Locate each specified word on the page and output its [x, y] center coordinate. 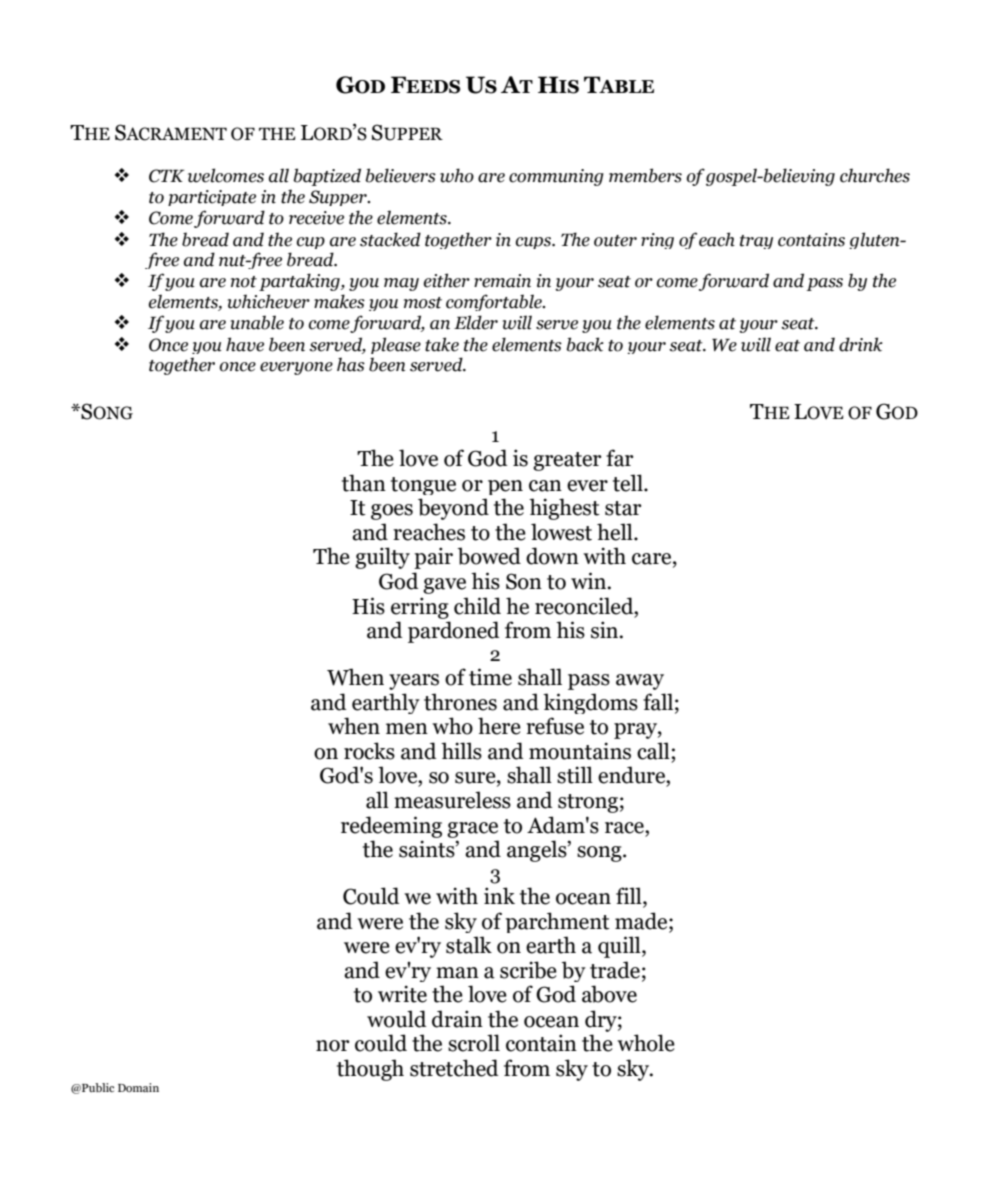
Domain [138, 1087]
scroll [474, 1043]
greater [567, 461]
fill [630, 897]
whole [646, 1043]
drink [861, 344]
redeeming [391, 827]
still [575, 775]
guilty [382, 558]
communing [556, 177]
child [477, 606]
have [245, 344]
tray [756, 242]
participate [212, 198]
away [640, 682]
